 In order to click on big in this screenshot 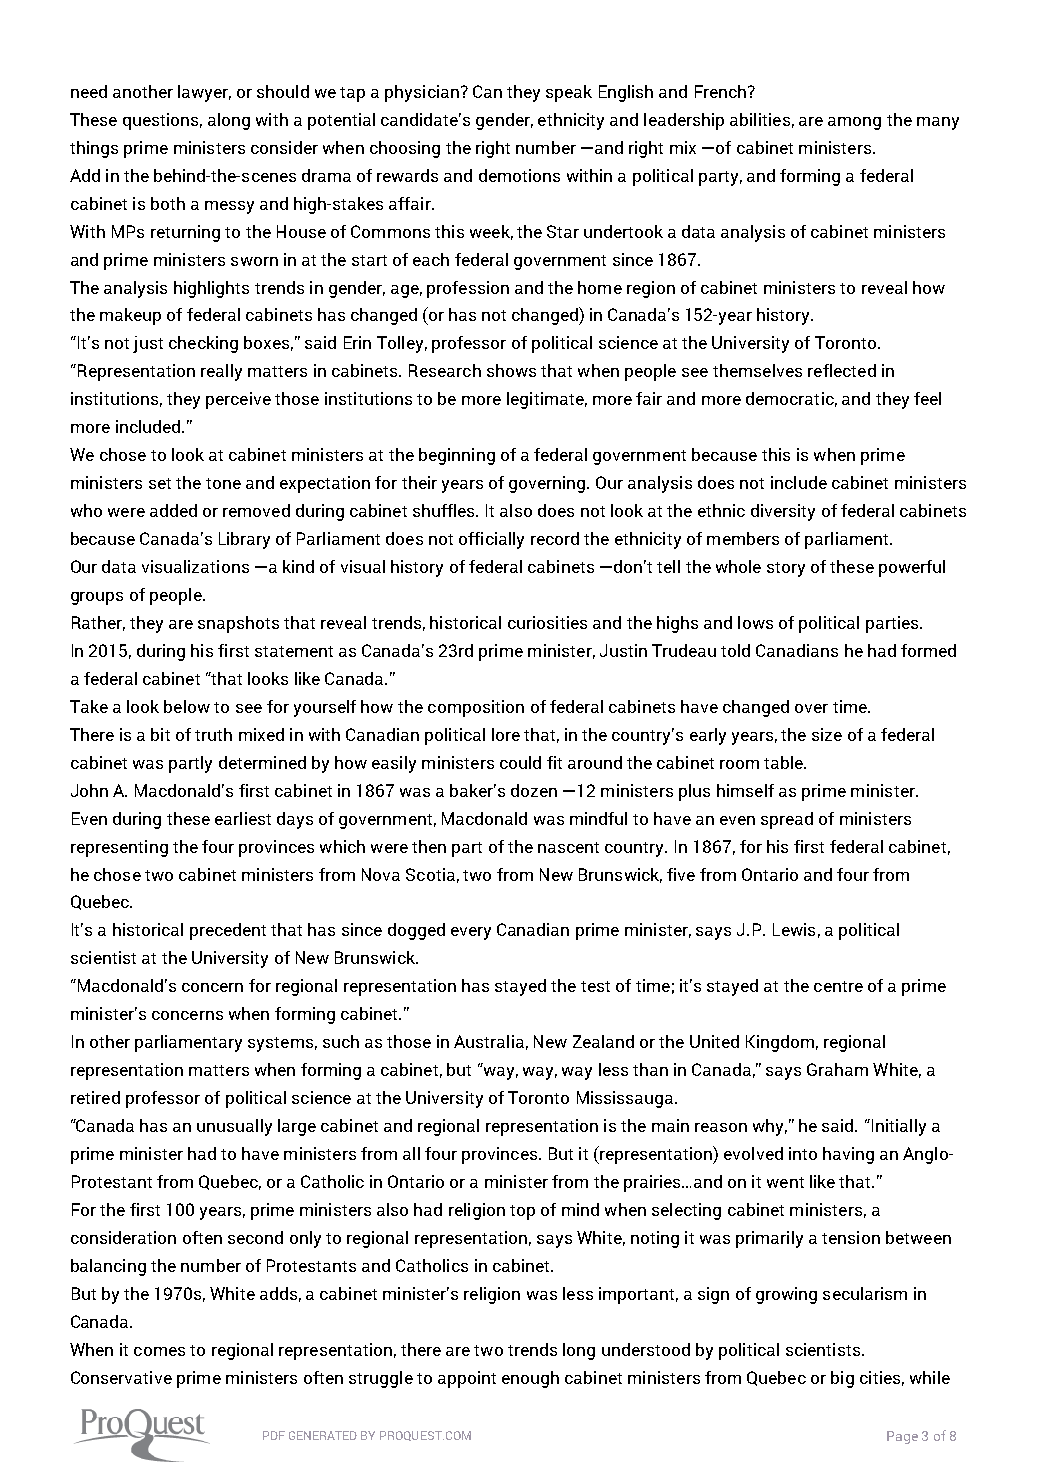, I will do `click(842, 1379)`.
